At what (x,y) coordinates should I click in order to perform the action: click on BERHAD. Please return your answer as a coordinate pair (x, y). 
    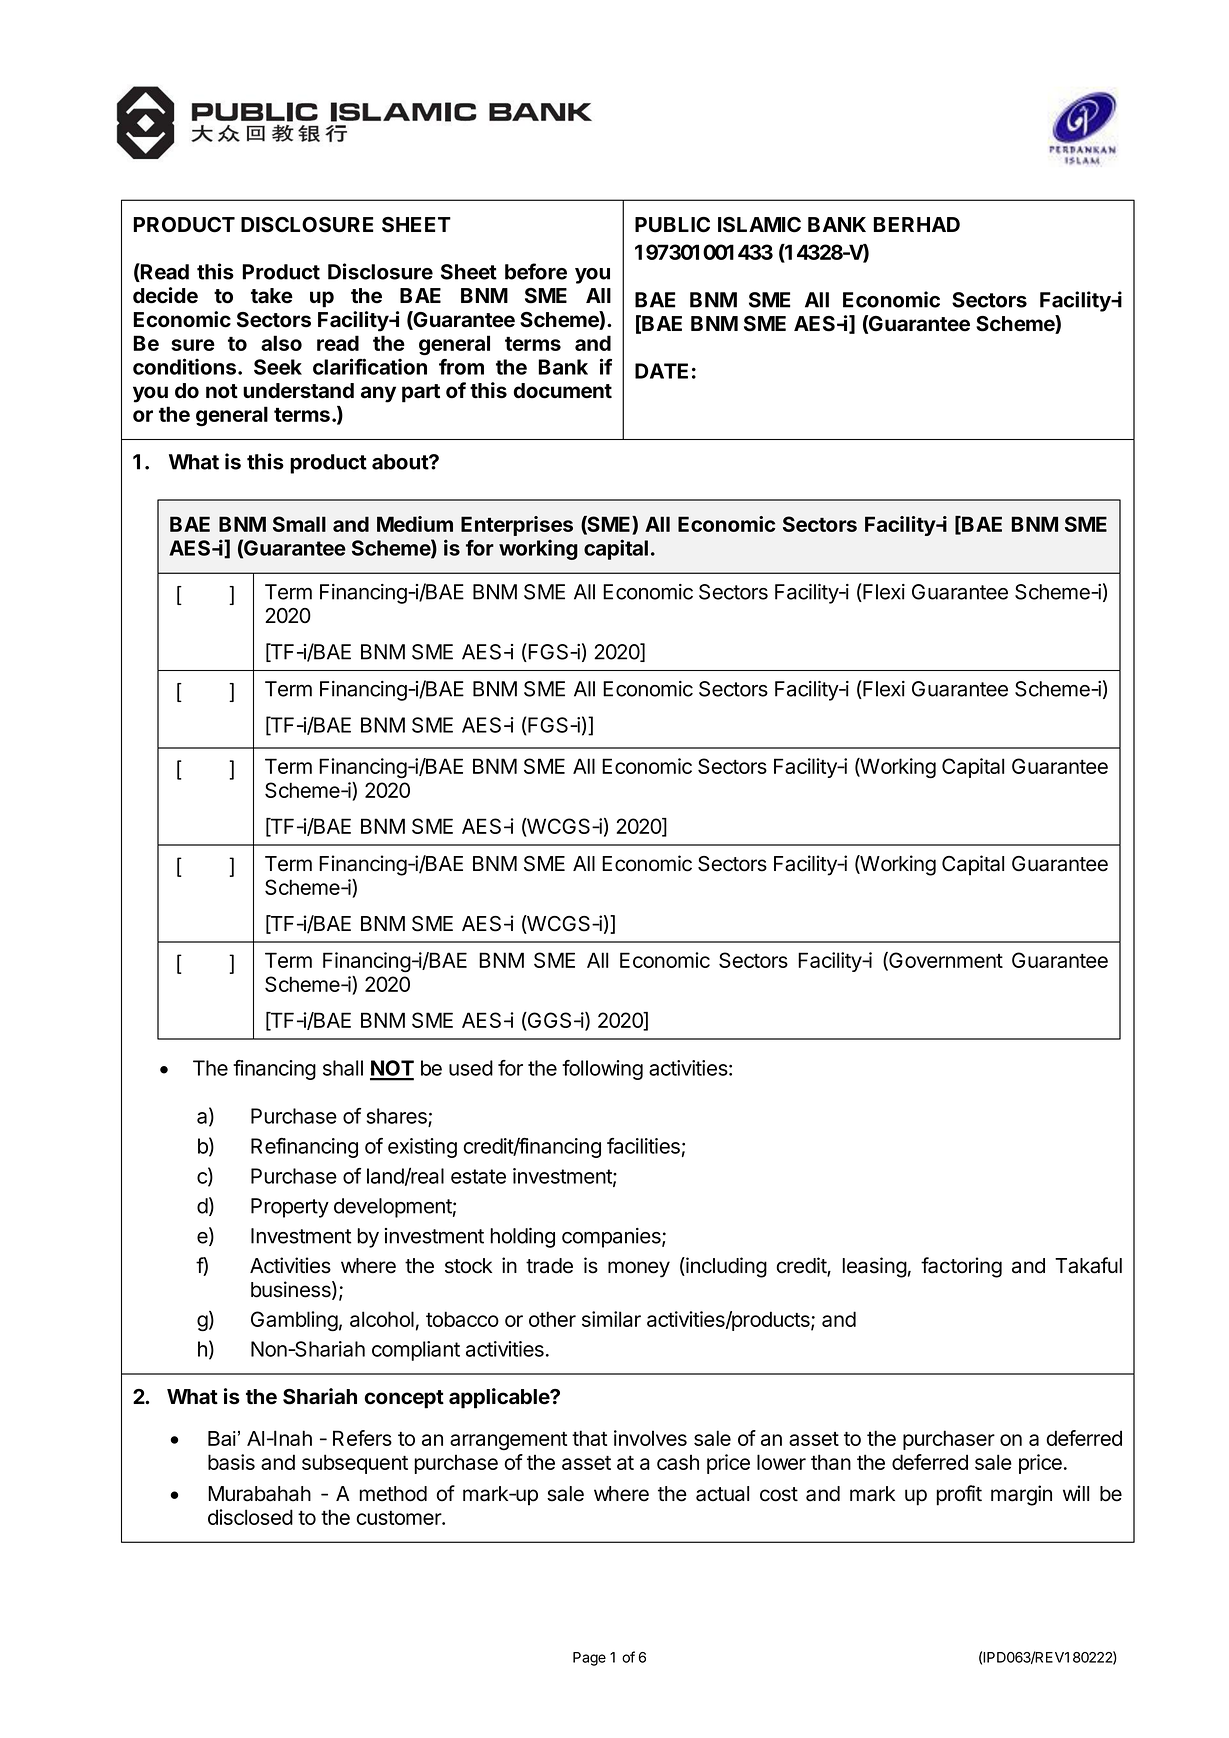
    Looking at the image, I should click on (917, 224).
